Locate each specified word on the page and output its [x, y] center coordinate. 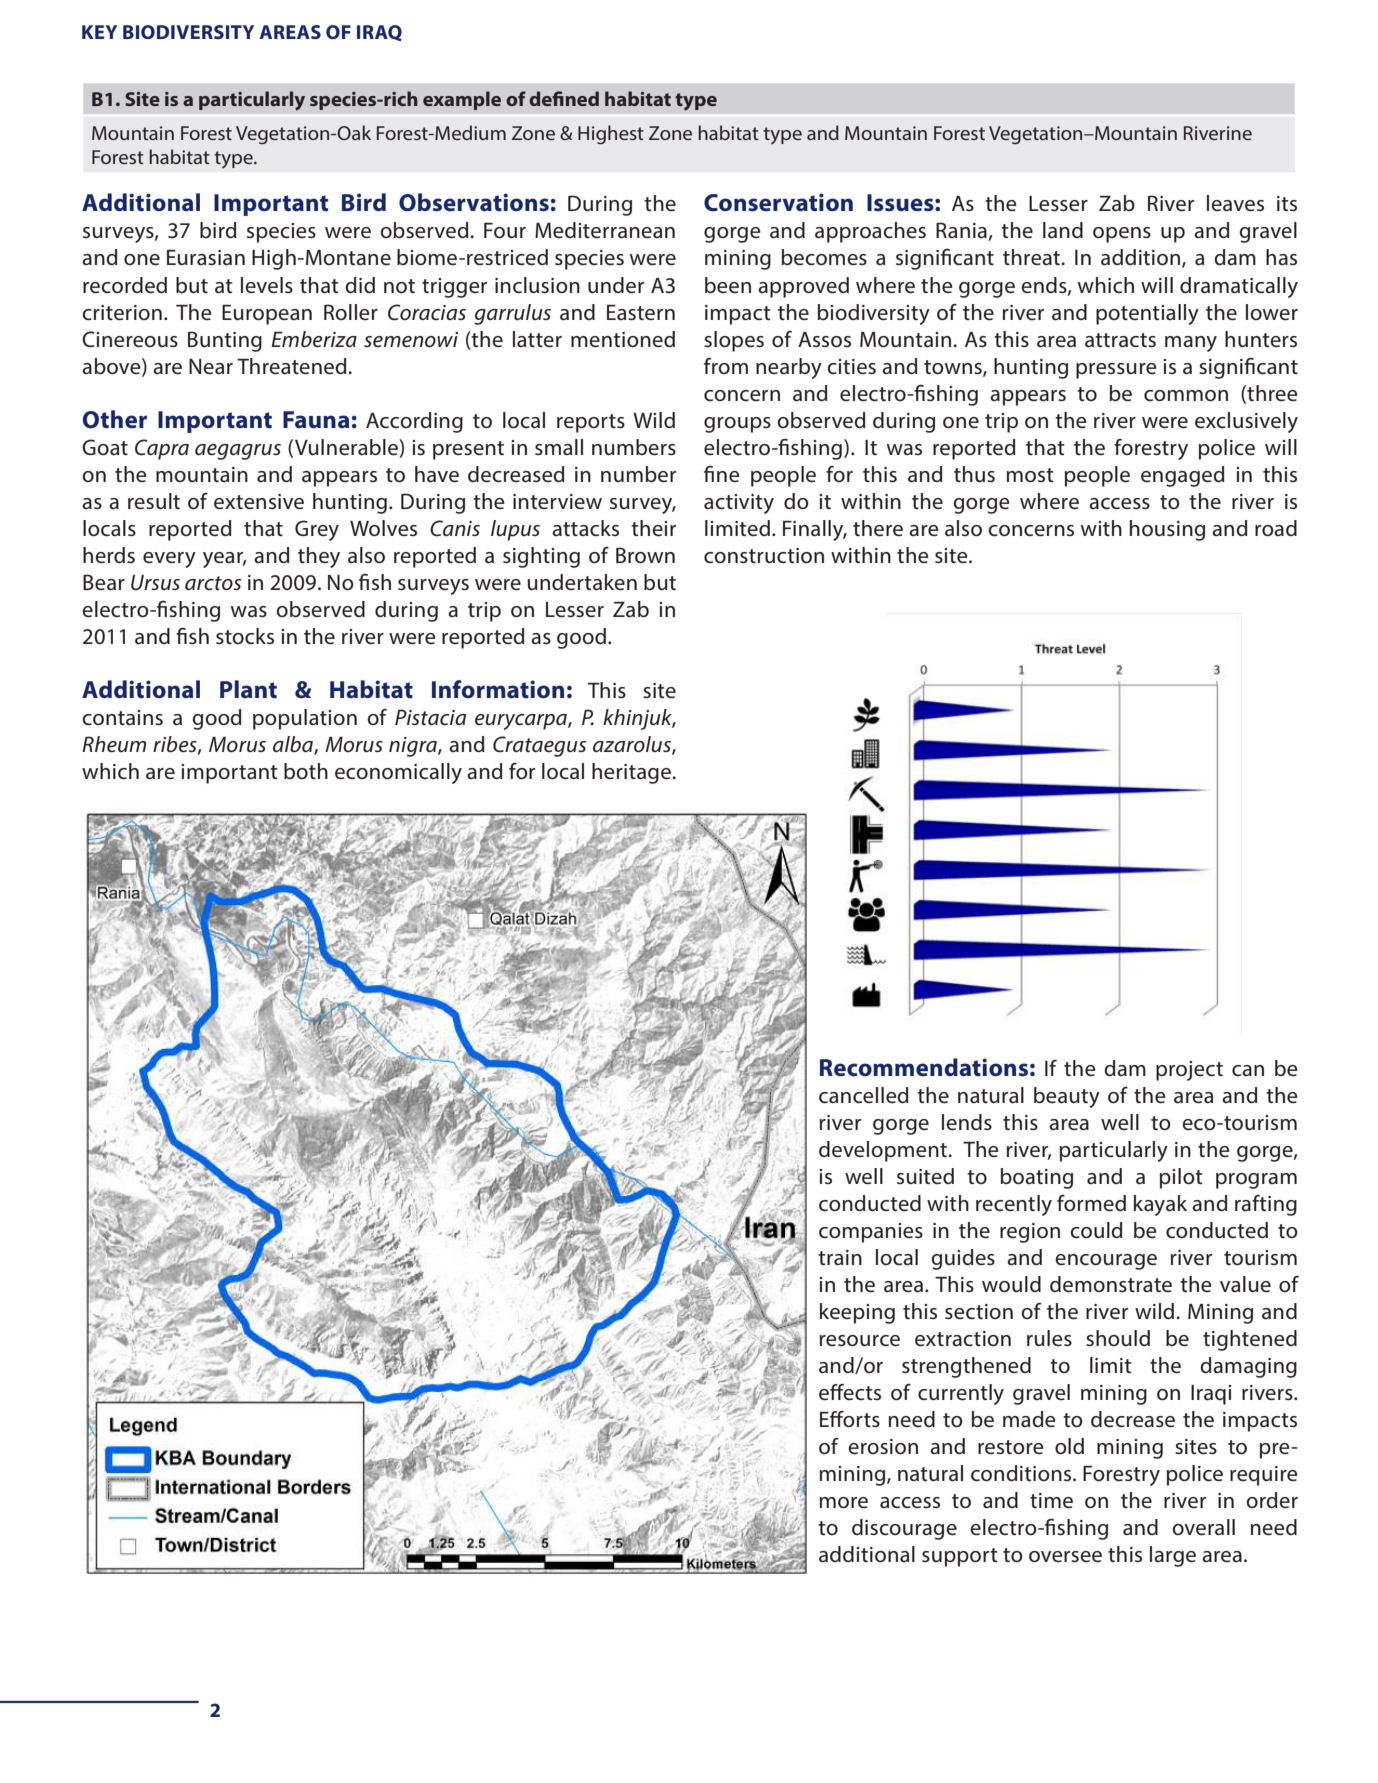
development [883, 1151]
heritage [631, 773]
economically [398, 773]
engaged [1183, 476]
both [306, 771]
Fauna [316, 420]
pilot [1181, 1178]
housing [1167, 530]
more [844, 1503]
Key [99, 32]
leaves [1235, 203]
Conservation [778, 202]
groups [737, 425]
